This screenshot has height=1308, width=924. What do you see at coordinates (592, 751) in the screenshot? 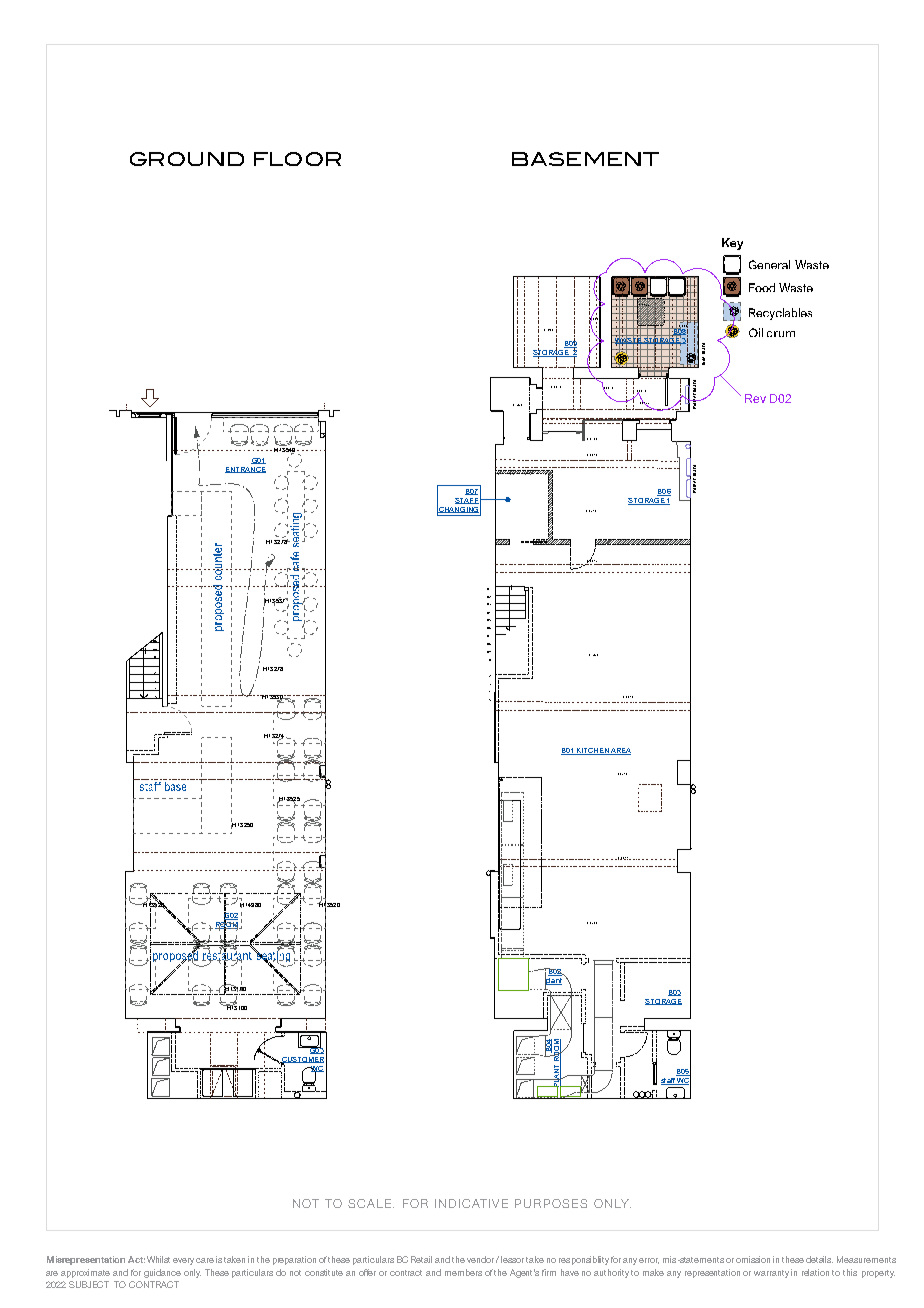
I see `KITCHEN` at bounding box center [592, 751].
